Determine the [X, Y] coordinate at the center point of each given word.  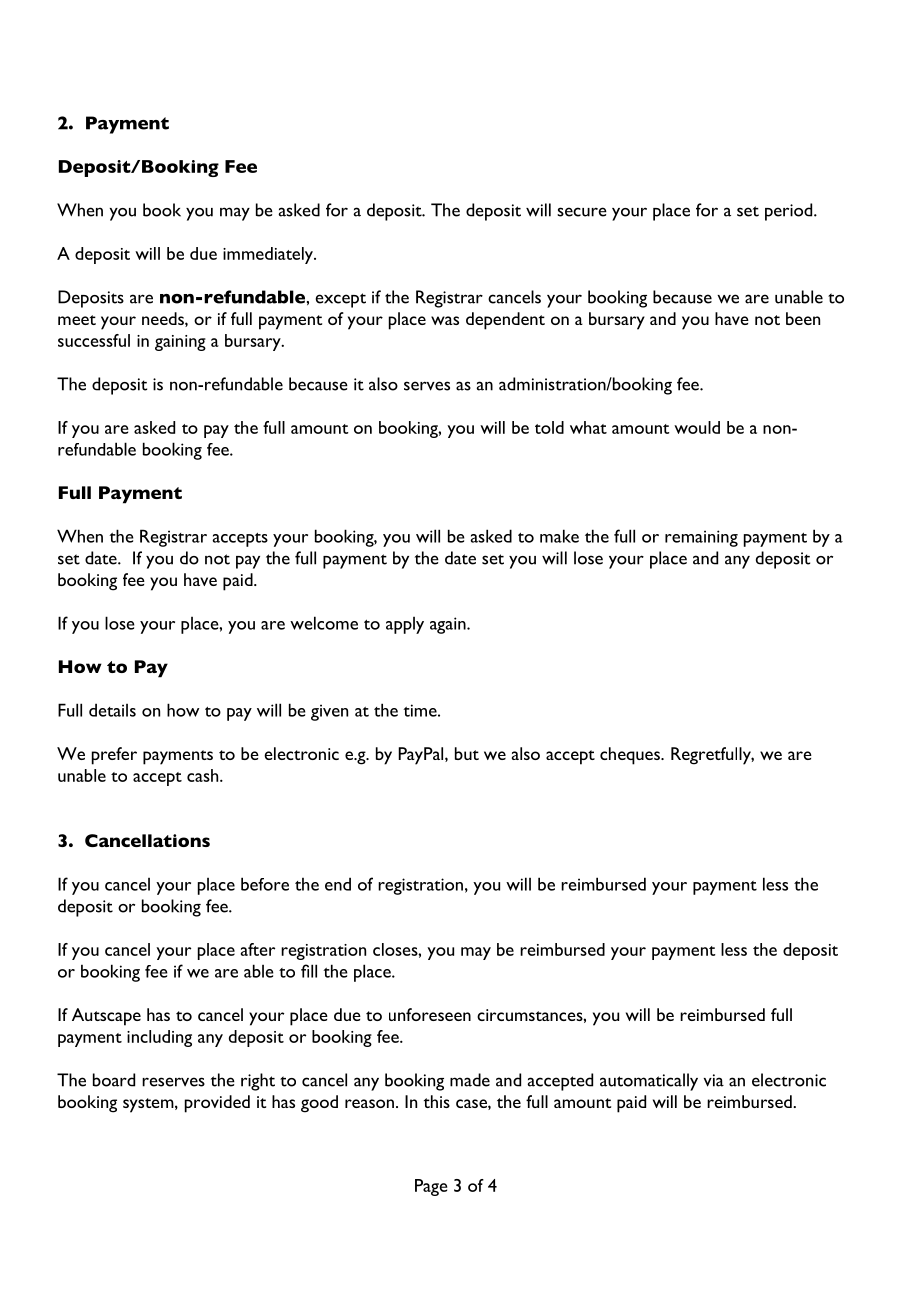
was [445, 320]
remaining [701, 538]
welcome [324, 623]
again [449, 625]
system [149, 1105]
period [790, 212]
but [467, 753]
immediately [269, 255]
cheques [631, 756]
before [265, 884]
